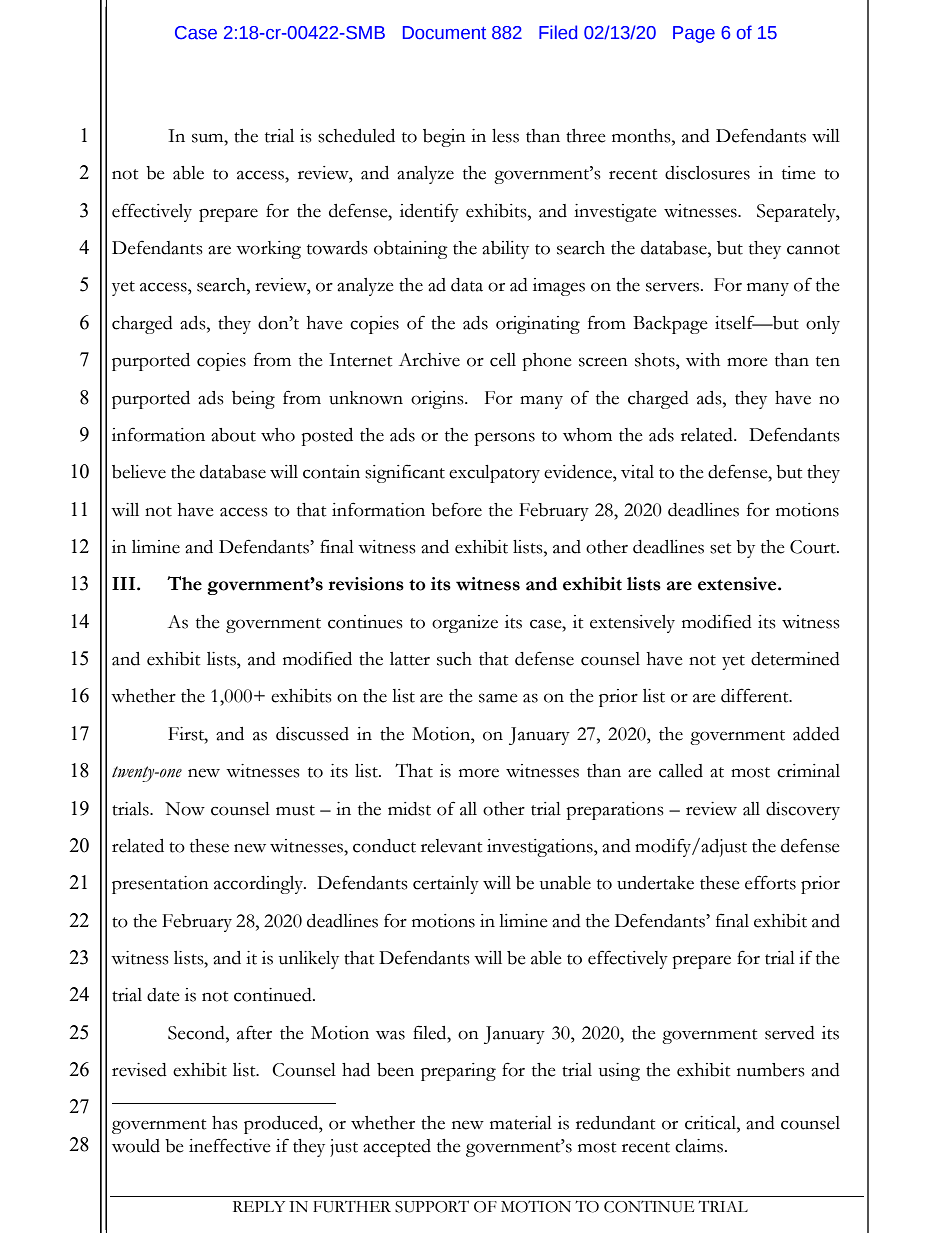  Describe the element at coordinates (504, 439) in the page. I see `persons` at that location.
